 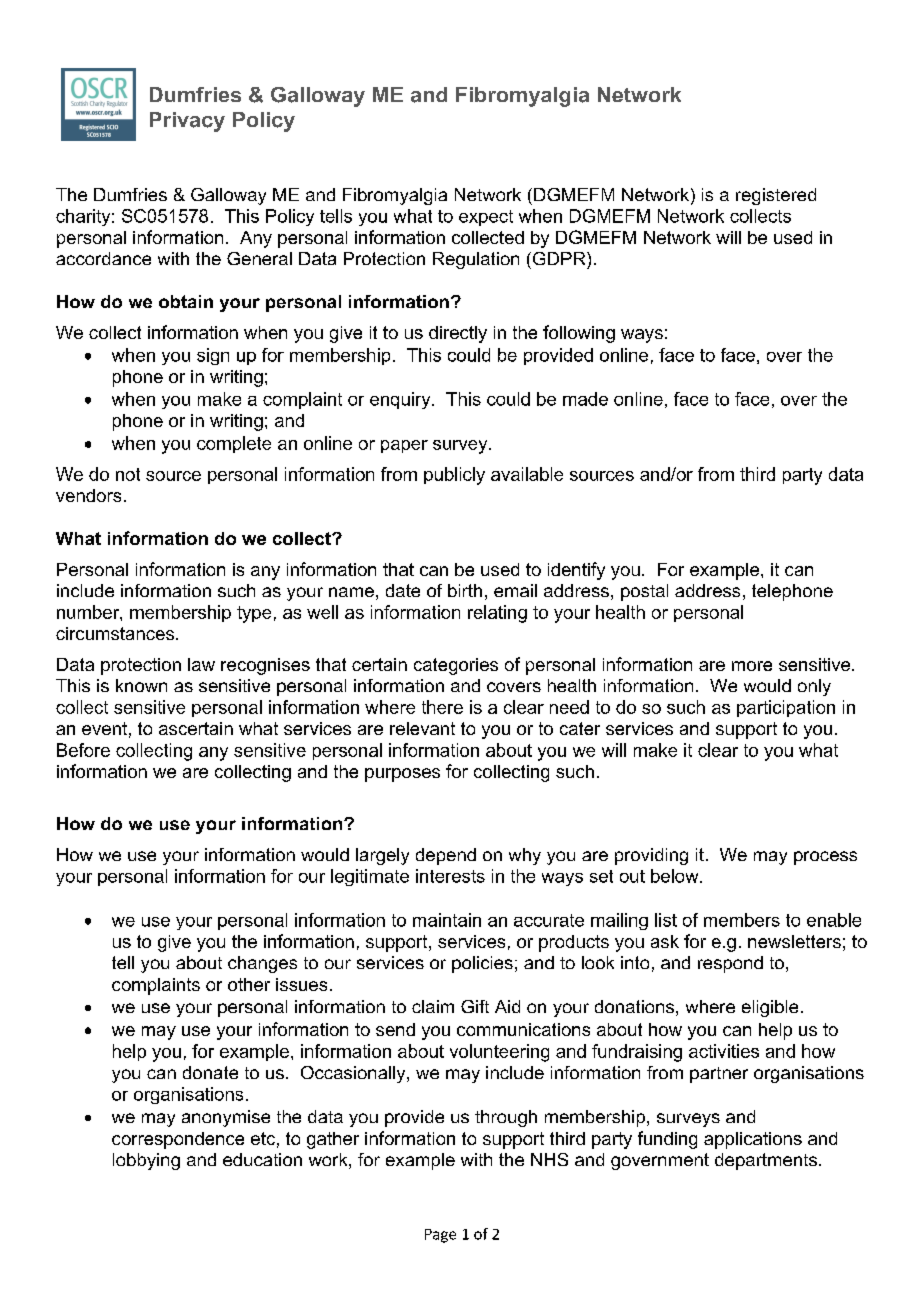 I want to click on categories, so click(x=456, y=666).
